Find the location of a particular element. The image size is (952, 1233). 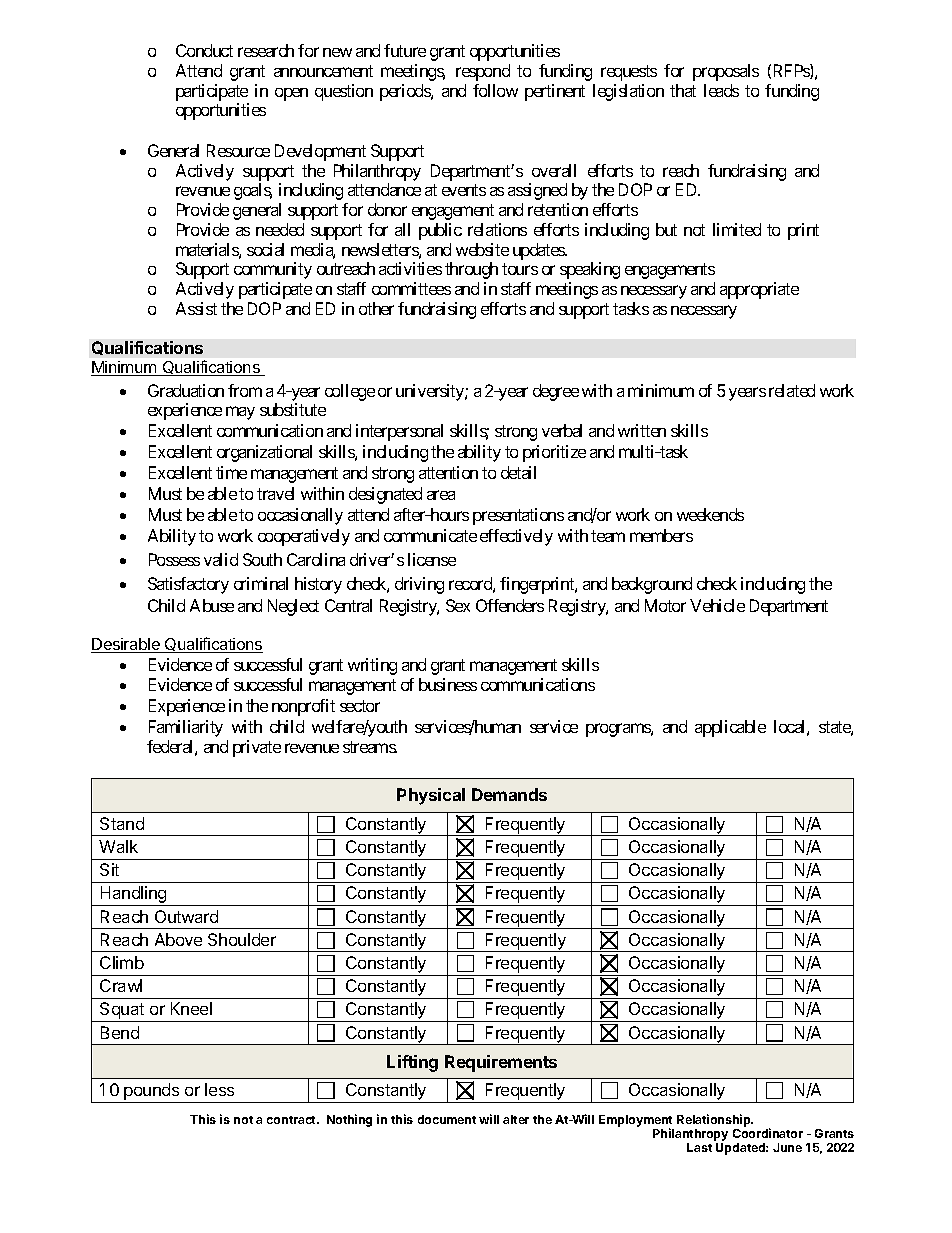

related is located at coordinates (792, 390).
